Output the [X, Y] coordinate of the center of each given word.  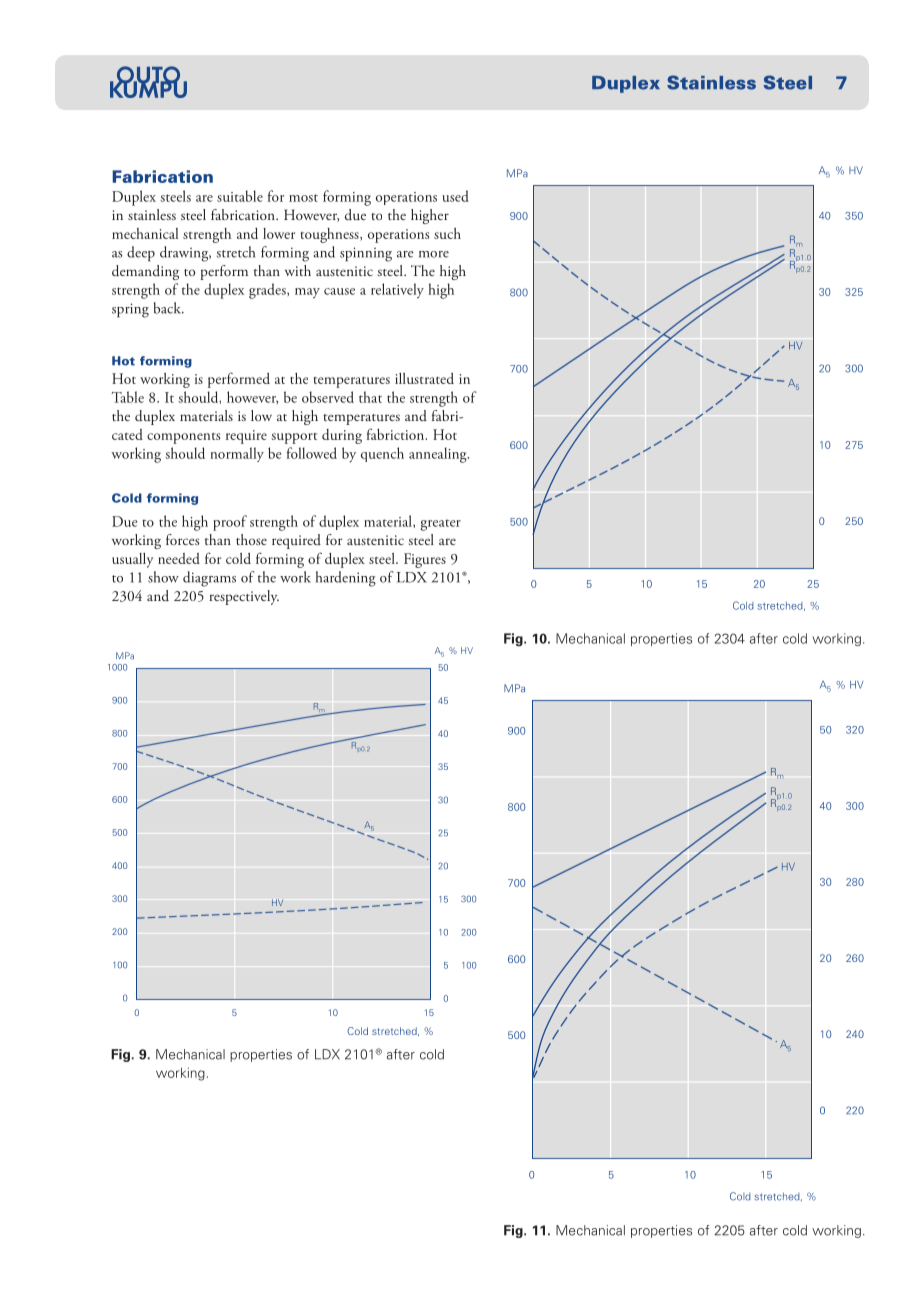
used [455, 196]
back [168, 308]
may [307, 293]
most [303, 198]
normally [237, 454]
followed [312, 453]
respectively [244, 597]
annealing [439, 455]
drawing [185, 254]
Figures [425, 560]
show [163, 577]
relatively [397, 290]
